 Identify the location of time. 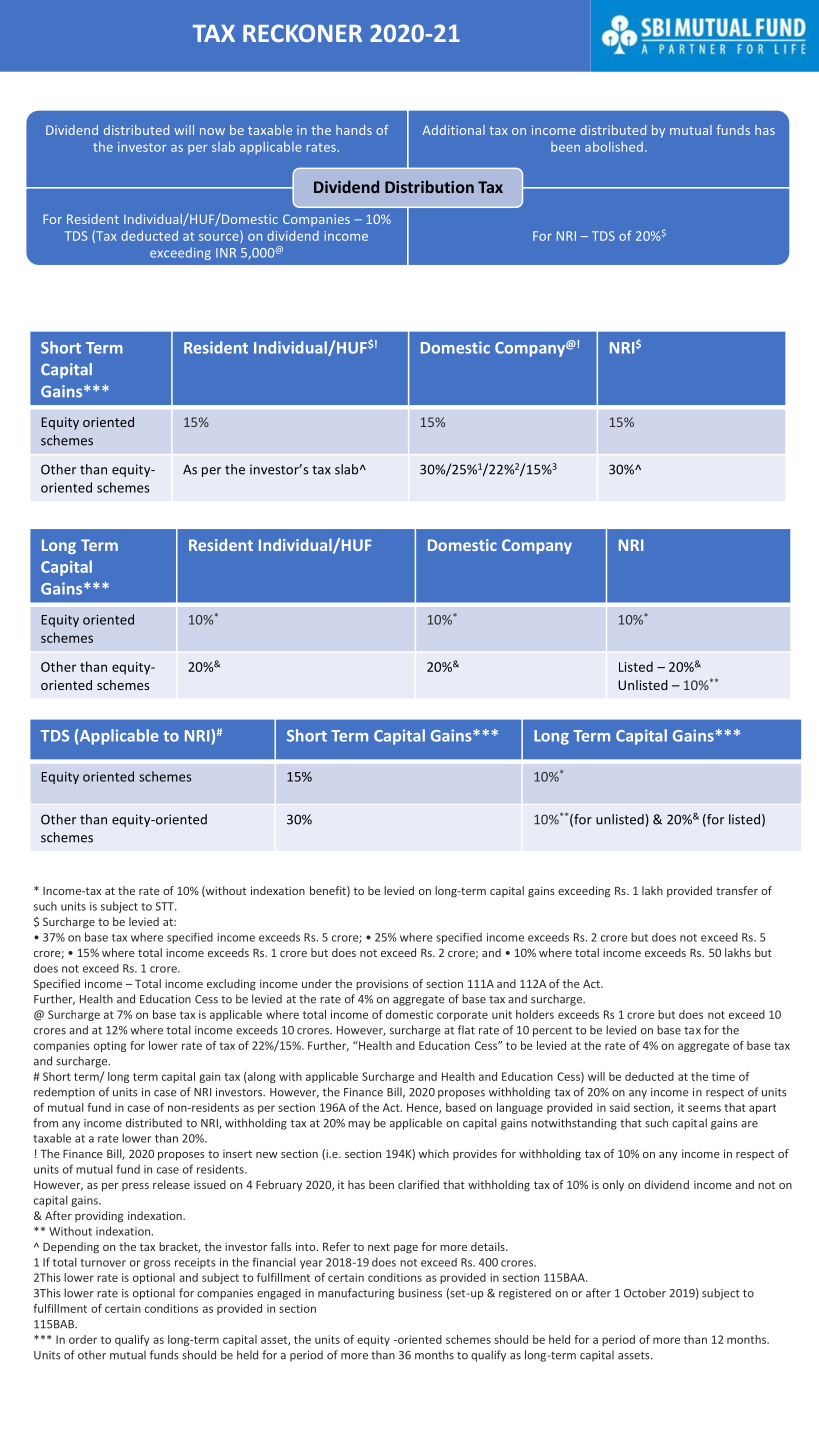
(723, 1076).
